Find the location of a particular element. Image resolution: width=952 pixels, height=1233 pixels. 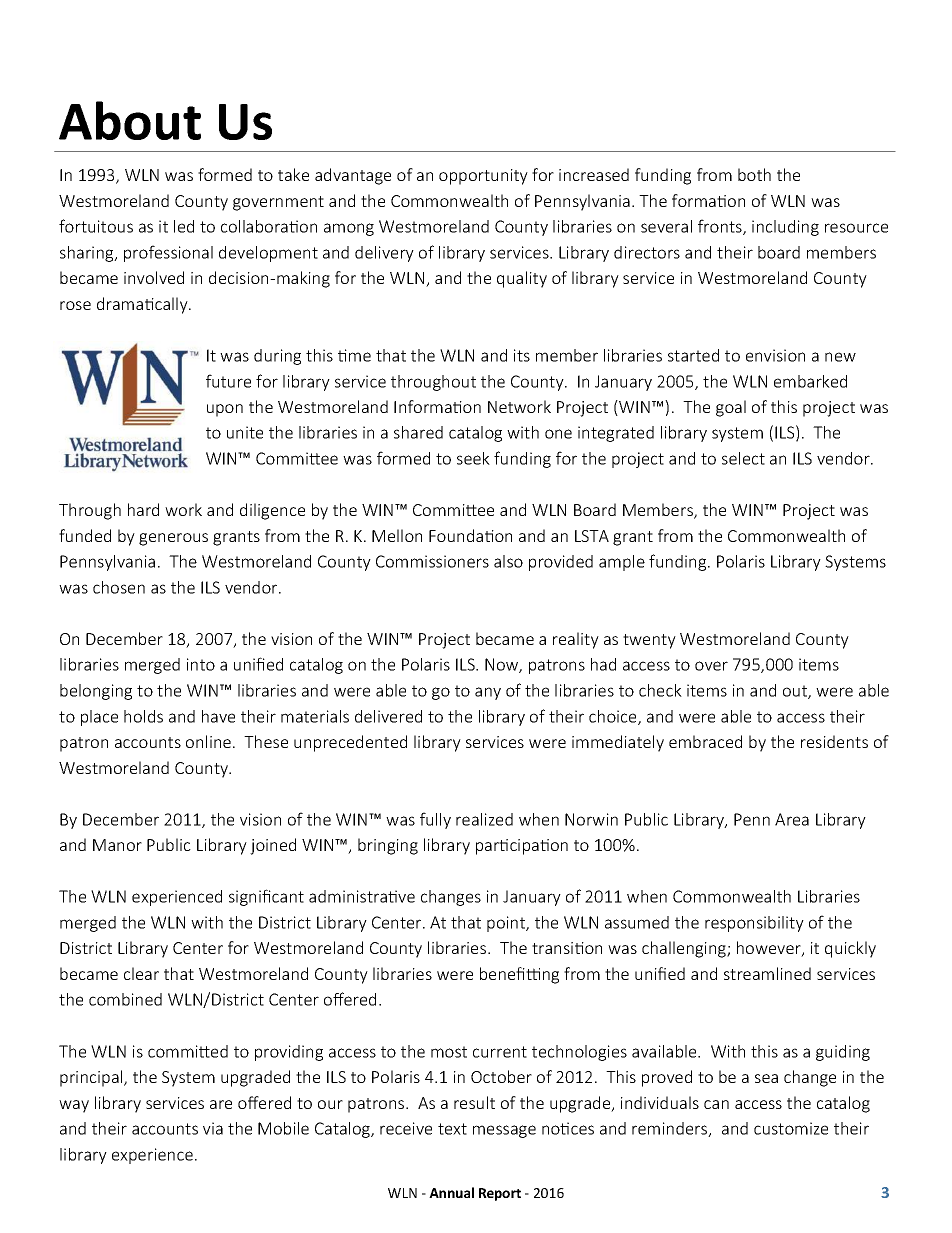

Annual is located at coordinates (451, 1192).
